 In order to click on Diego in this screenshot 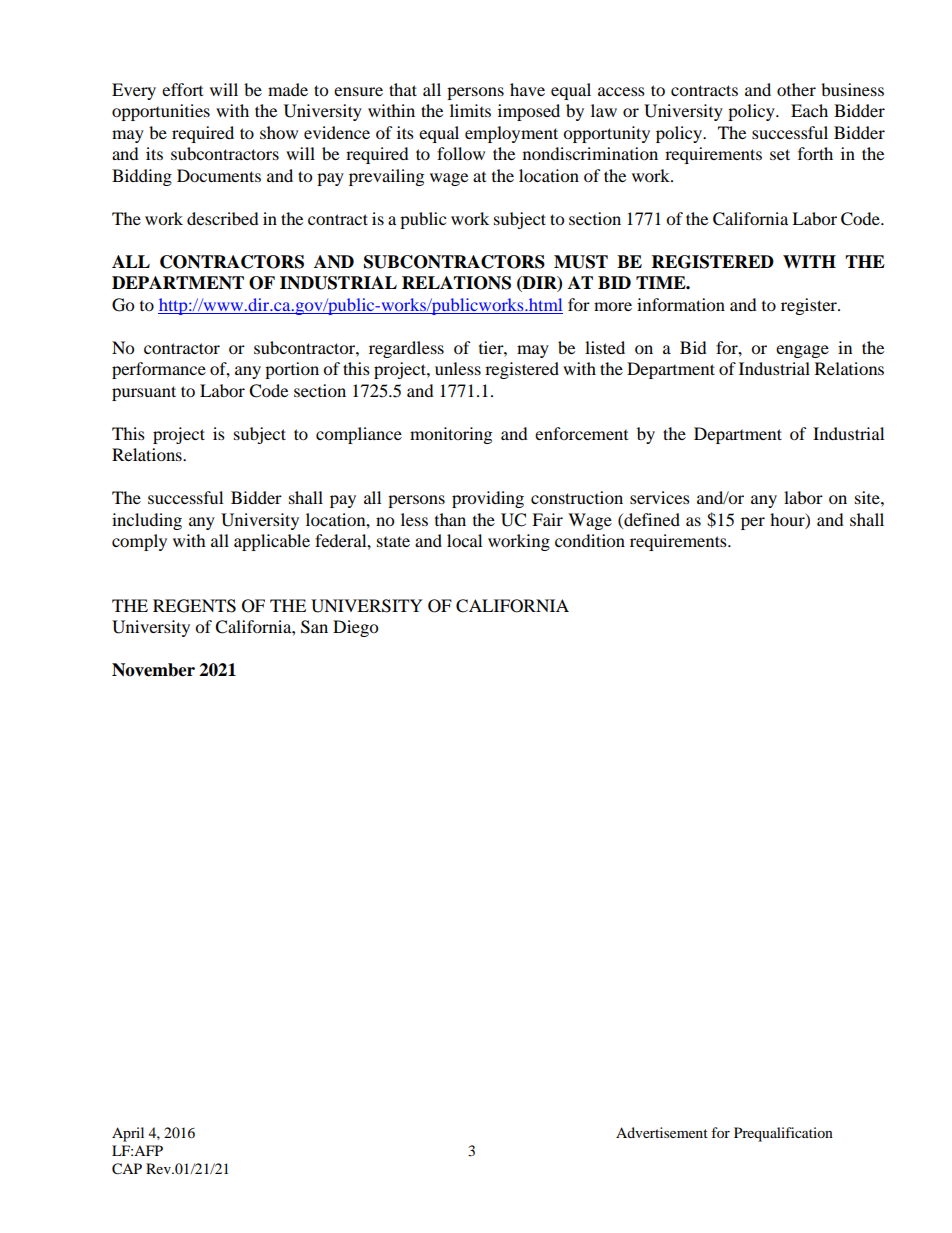, I will do `click(355, 628)`.
